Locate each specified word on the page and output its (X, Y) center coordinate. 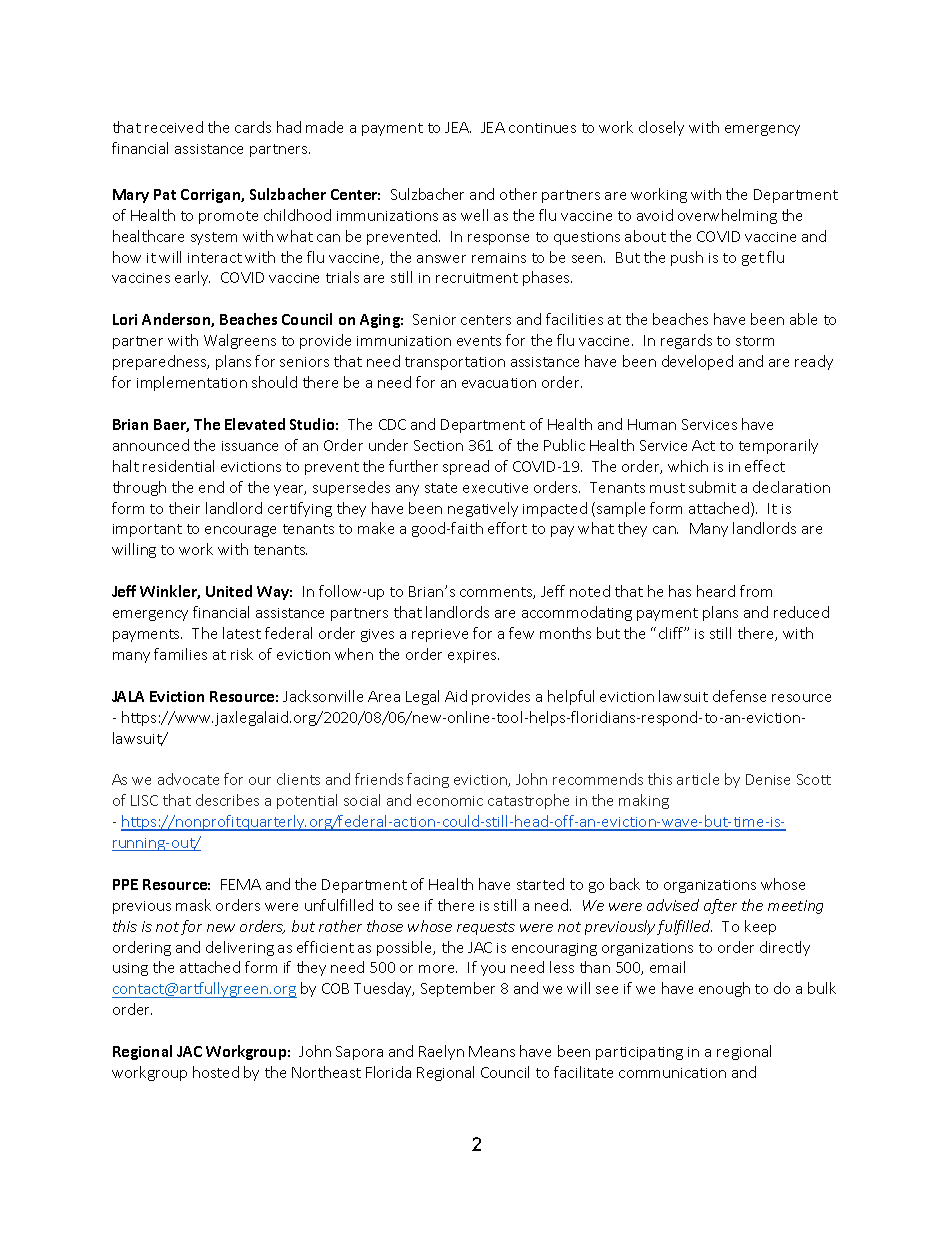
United (229, 591)
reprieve (440, 635)
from (756, 591)
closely (661, 128)
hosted (216, 1072)
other (518, 194)
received (174, 127)
